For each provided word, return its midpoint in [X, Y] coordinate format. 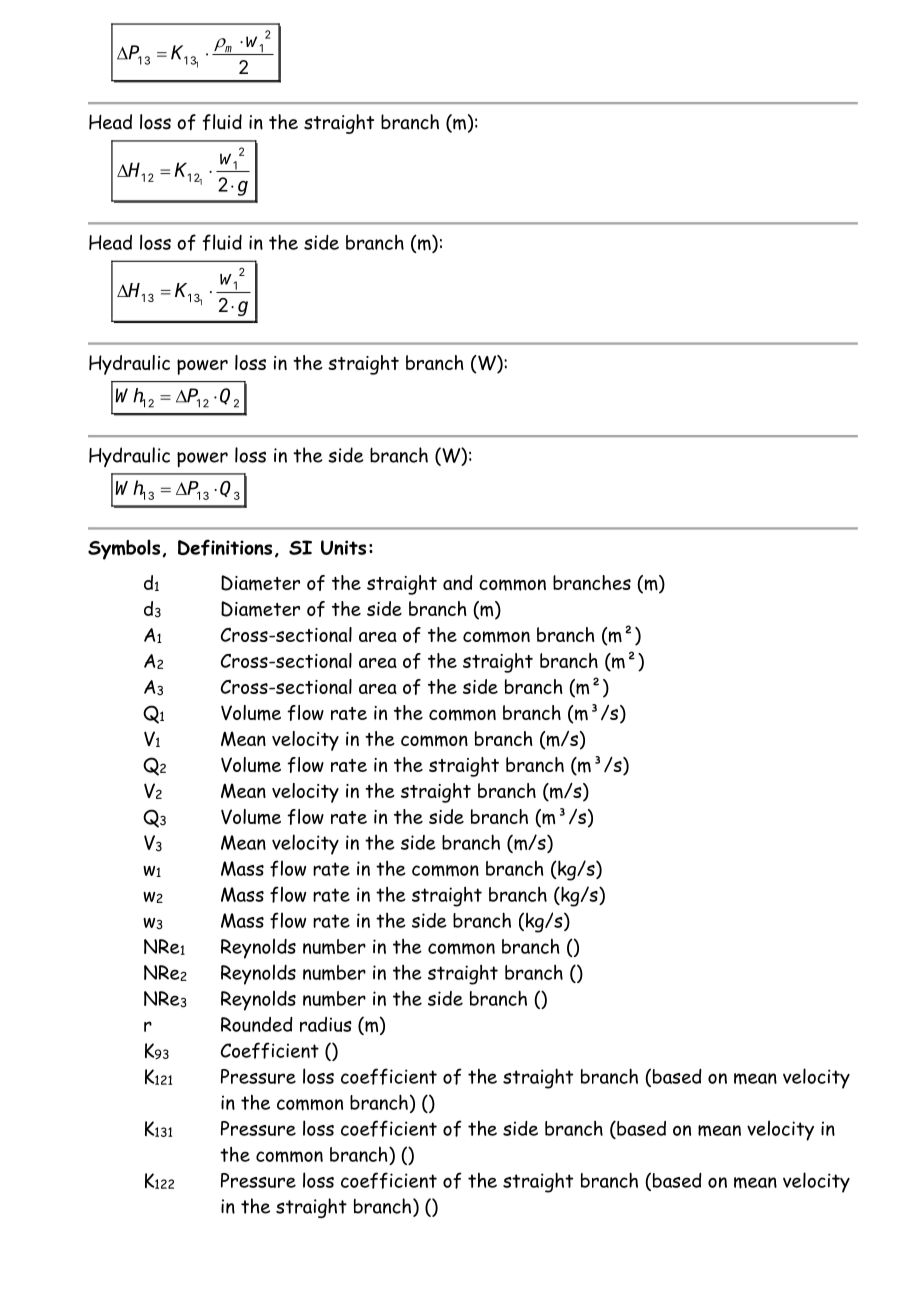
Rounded [257, 1024]
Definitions [225, 547]
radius [326, 1024]
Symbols [125, 549]
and [458, 582]
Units [343, 547]
